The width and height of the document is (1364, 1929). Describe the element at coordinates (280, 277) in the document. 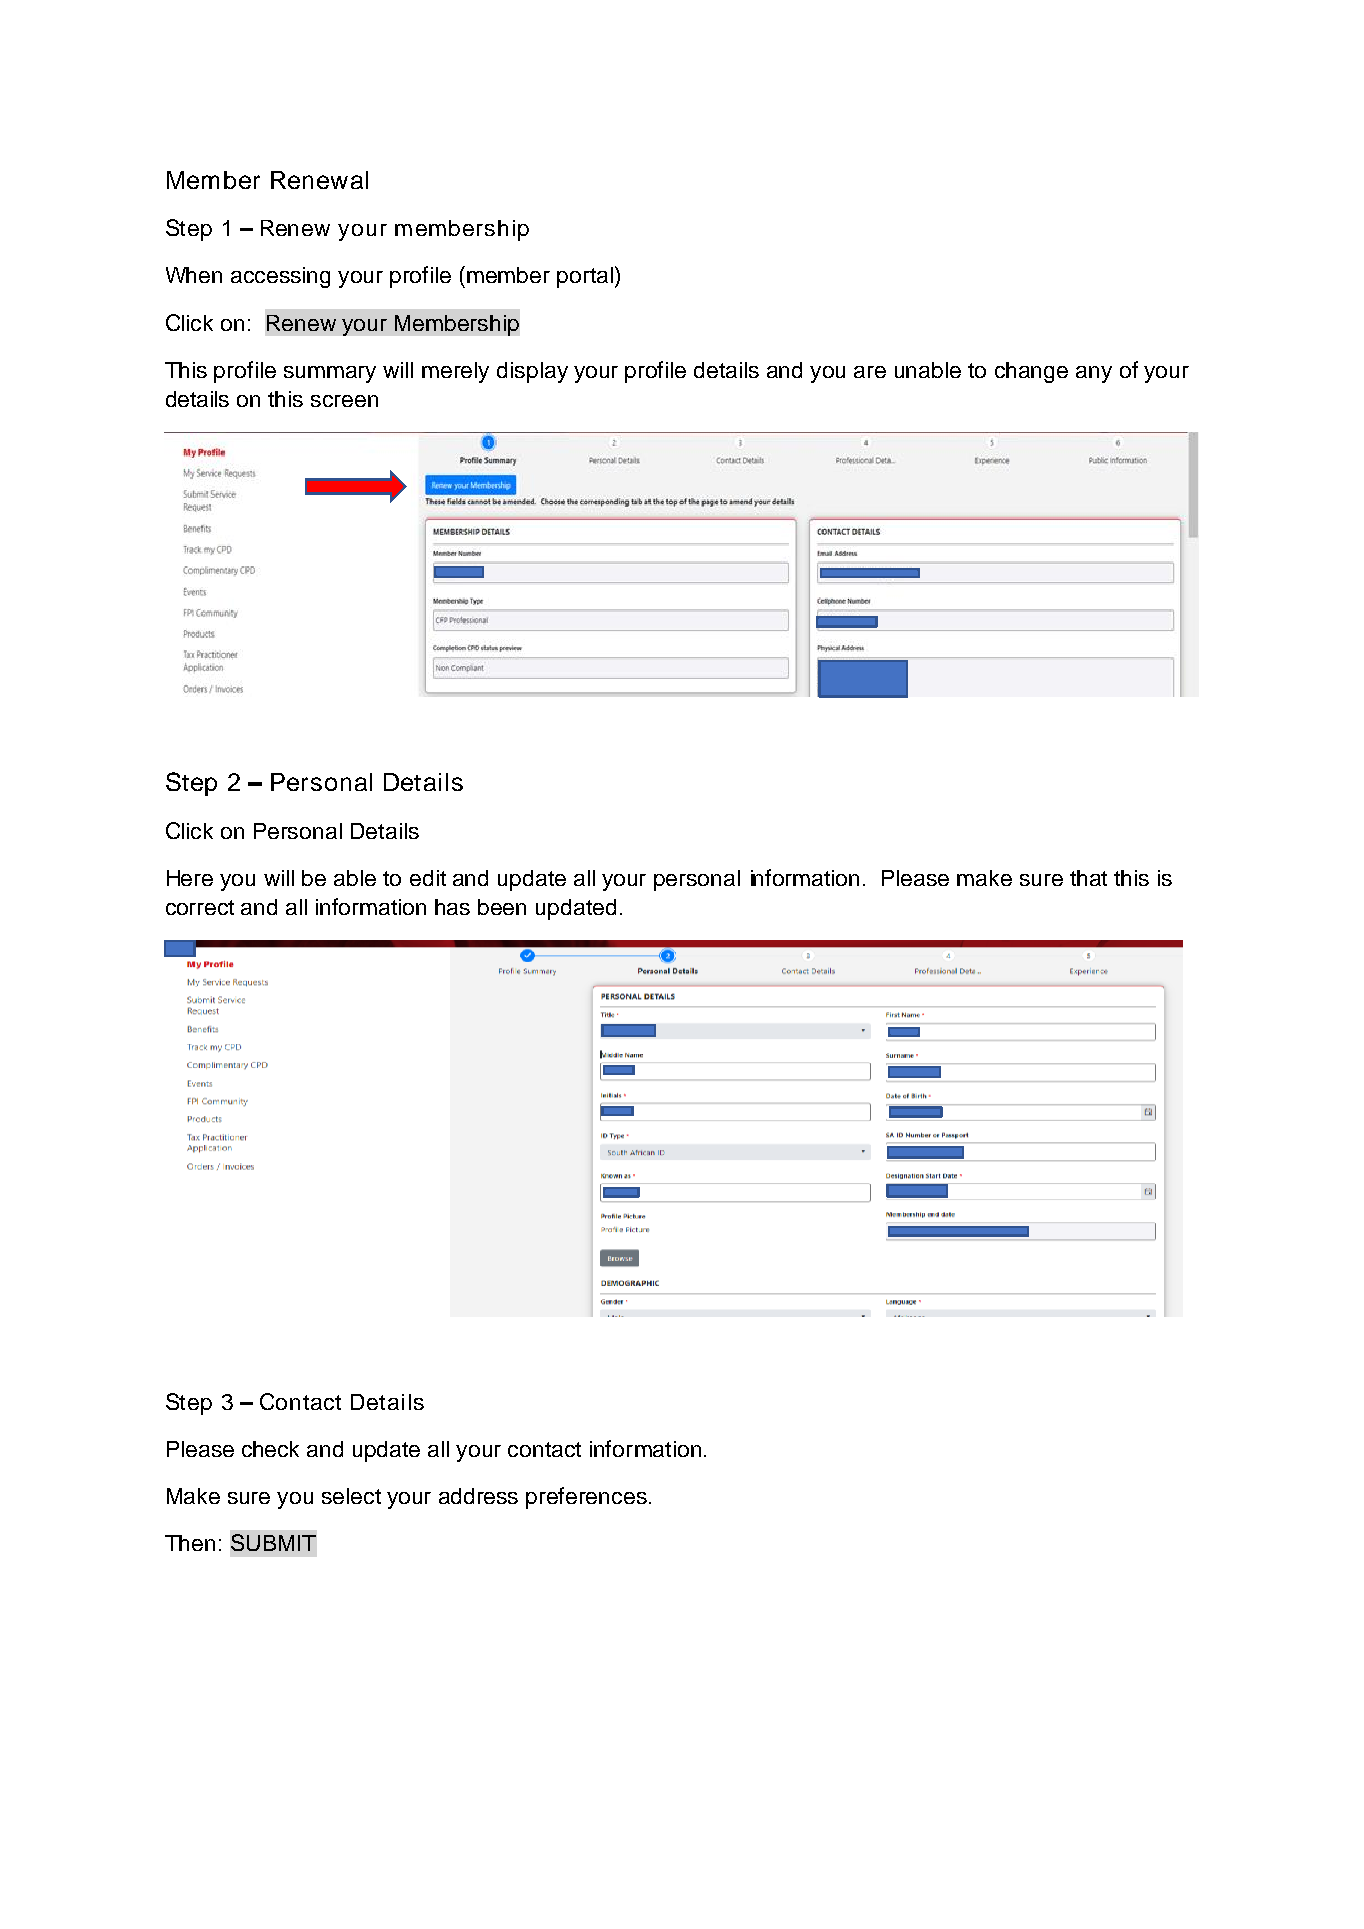

I see `accessing` at that location.
